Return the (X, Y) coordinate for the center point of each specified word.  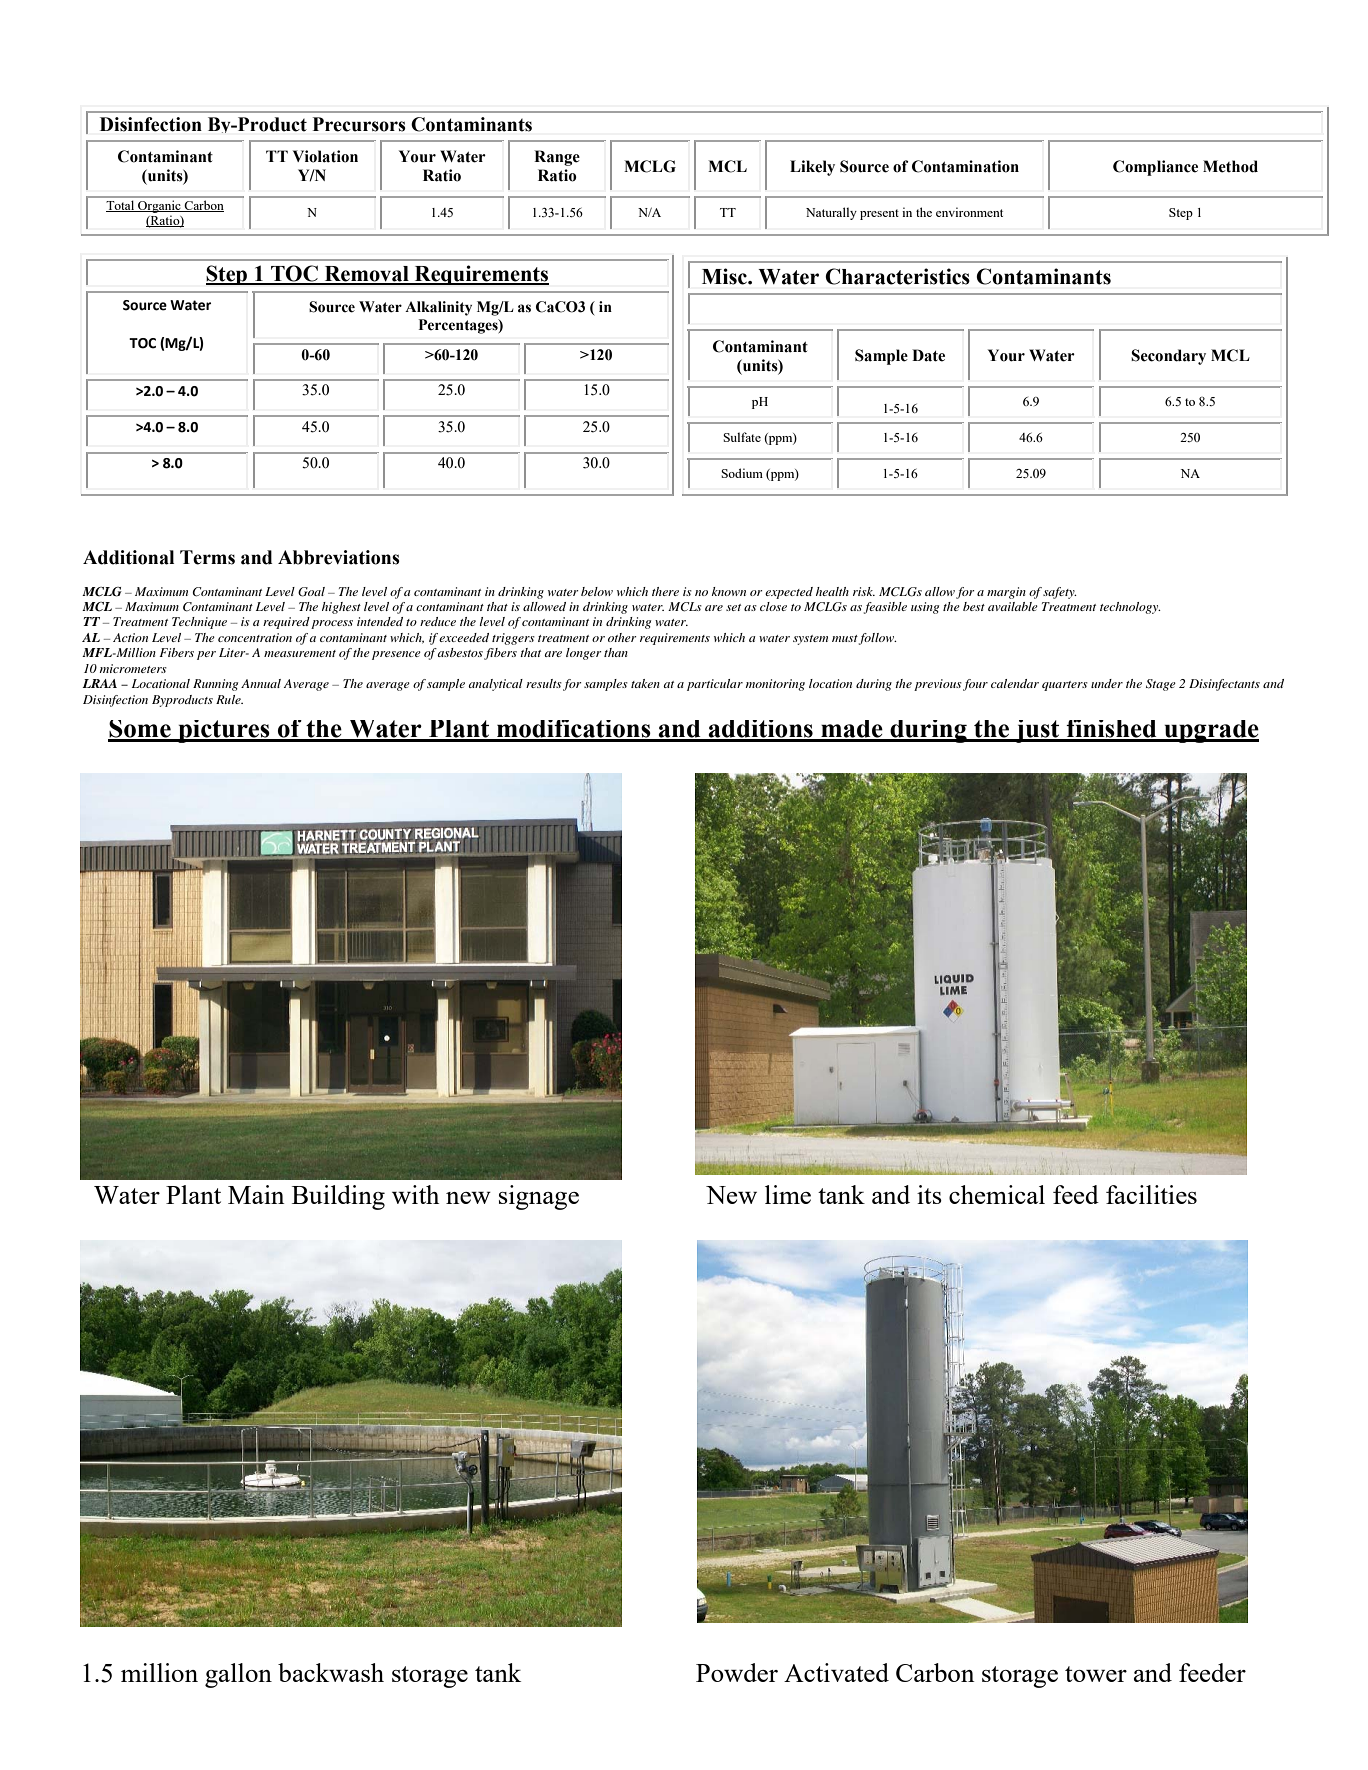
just (1037, 731)
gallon (238, 1675)
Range (557, 158)
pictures (224, 731)
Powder (737, 1672)
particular (715, 685)
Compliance (1155, 168)
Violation (325, 156)
